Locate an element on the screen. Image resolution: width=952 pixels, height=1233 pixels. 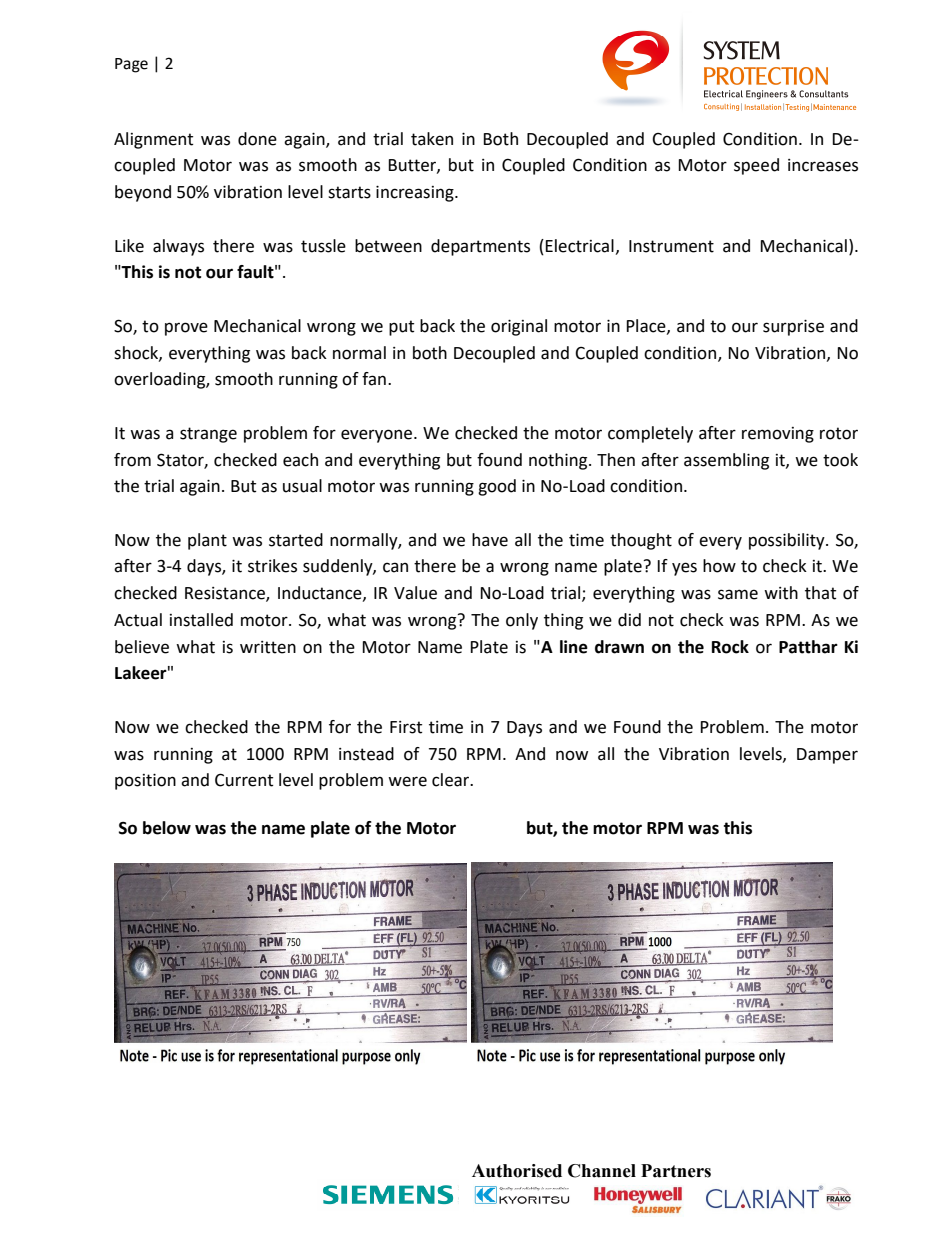
Channel is located at coordinates (602, 1171).
